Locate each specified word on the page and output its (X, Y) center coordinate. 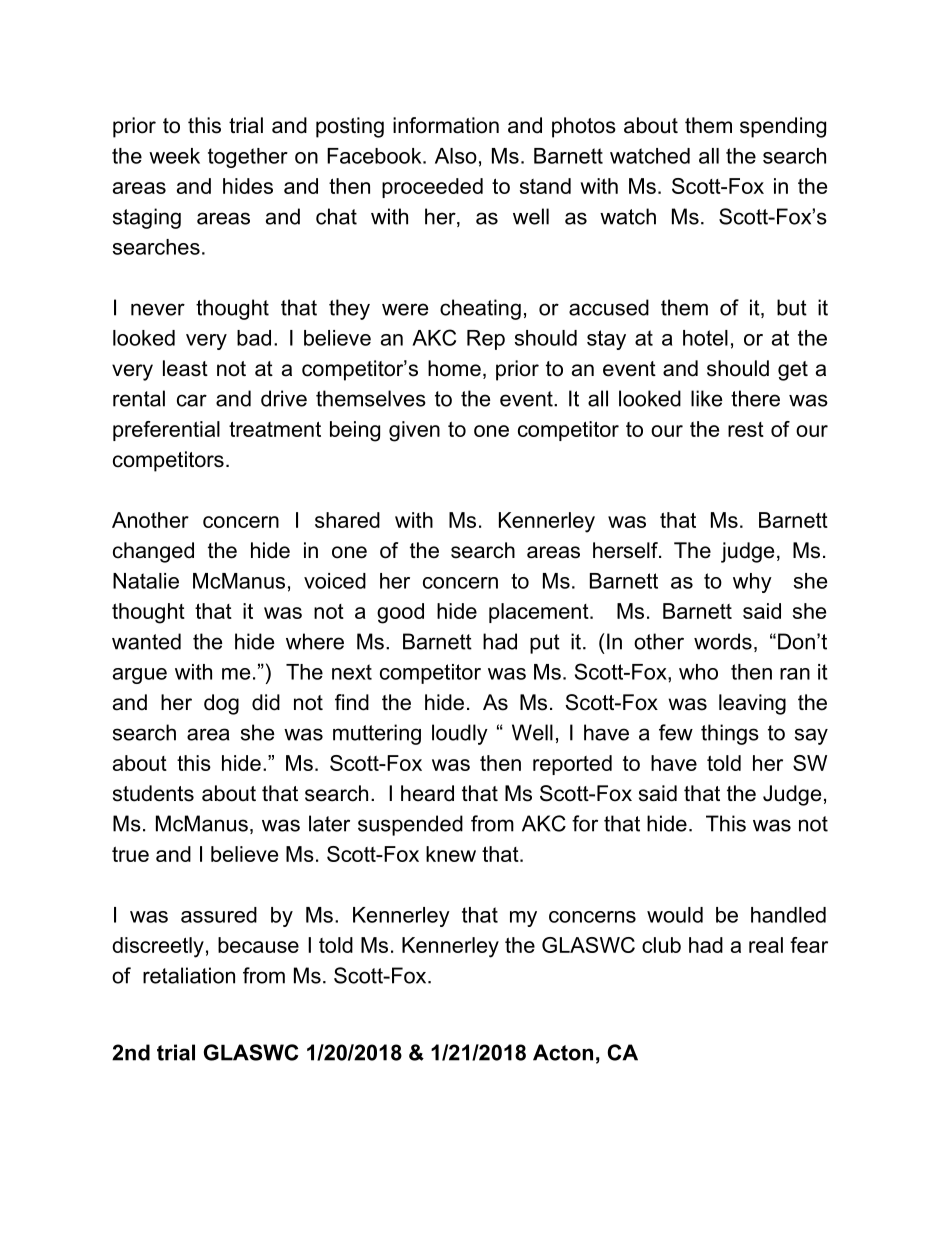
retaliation (189, 975)
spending (783, 127)
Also (456, 156)
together (248, 158)
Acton (563, 1052)
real (766, 945)
